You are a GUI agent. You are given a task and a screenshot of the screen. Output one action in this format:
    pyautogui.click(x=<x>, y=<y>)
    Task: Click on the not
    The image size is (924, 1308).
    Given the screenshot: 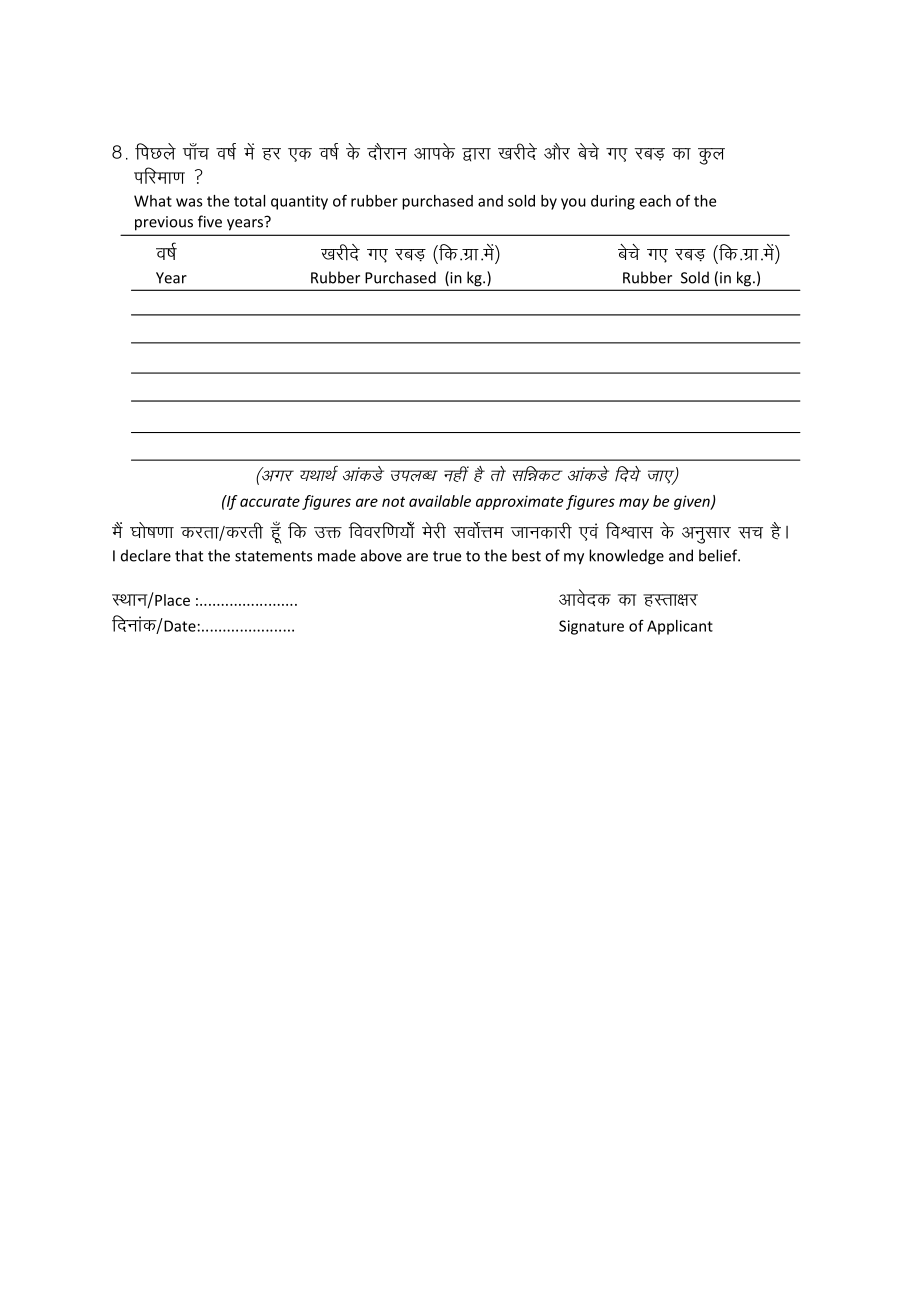 What is the action you would take?
    pyautogui.click(x=393, y=502)
